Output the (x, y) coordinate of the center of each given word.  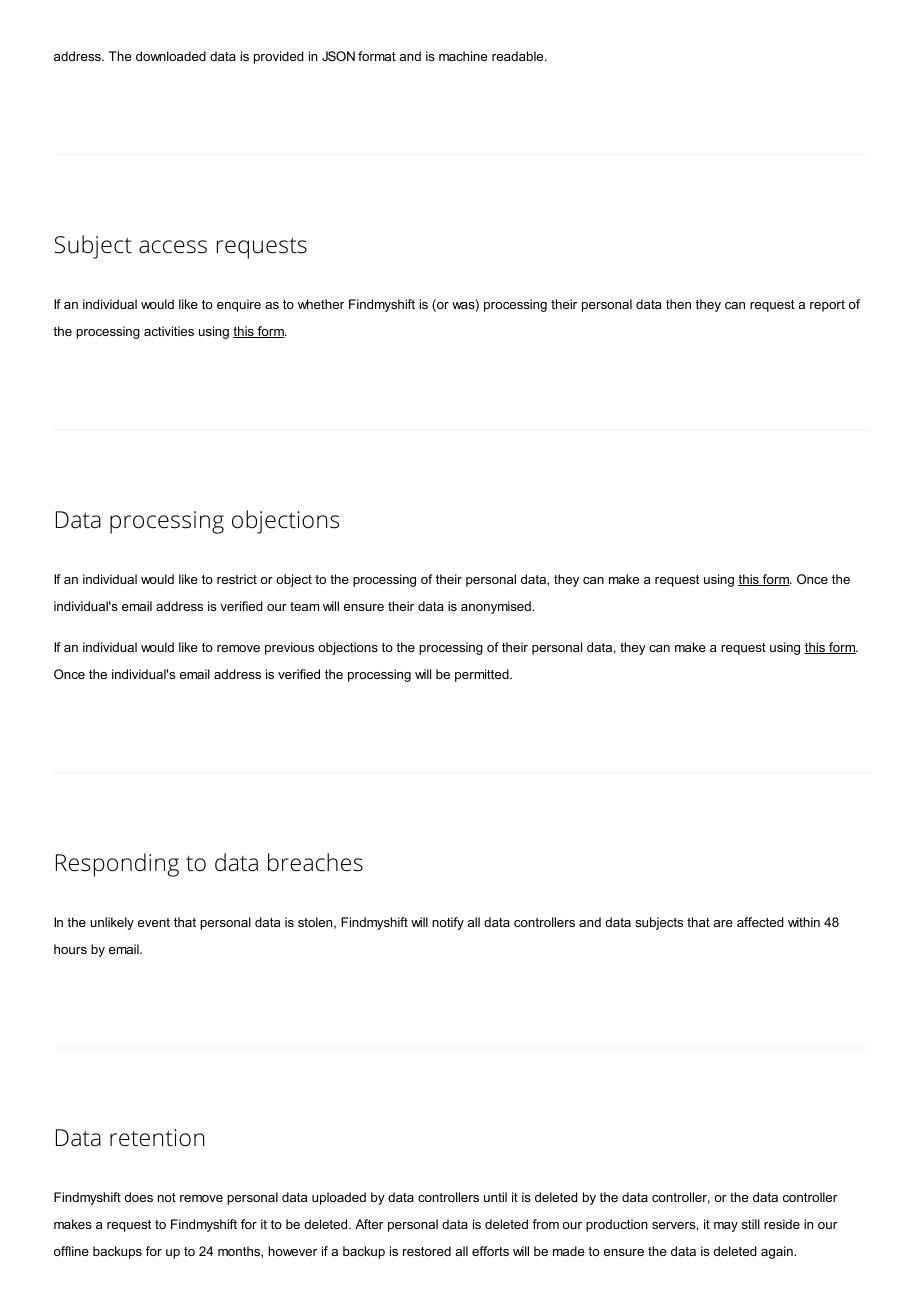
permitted (483, 675)
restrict (237, 579)
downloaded (171, 56)
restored (427, 1251)
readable (519, 56)
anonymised (496, 607)
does (139, 1197)
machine (463, 56)
